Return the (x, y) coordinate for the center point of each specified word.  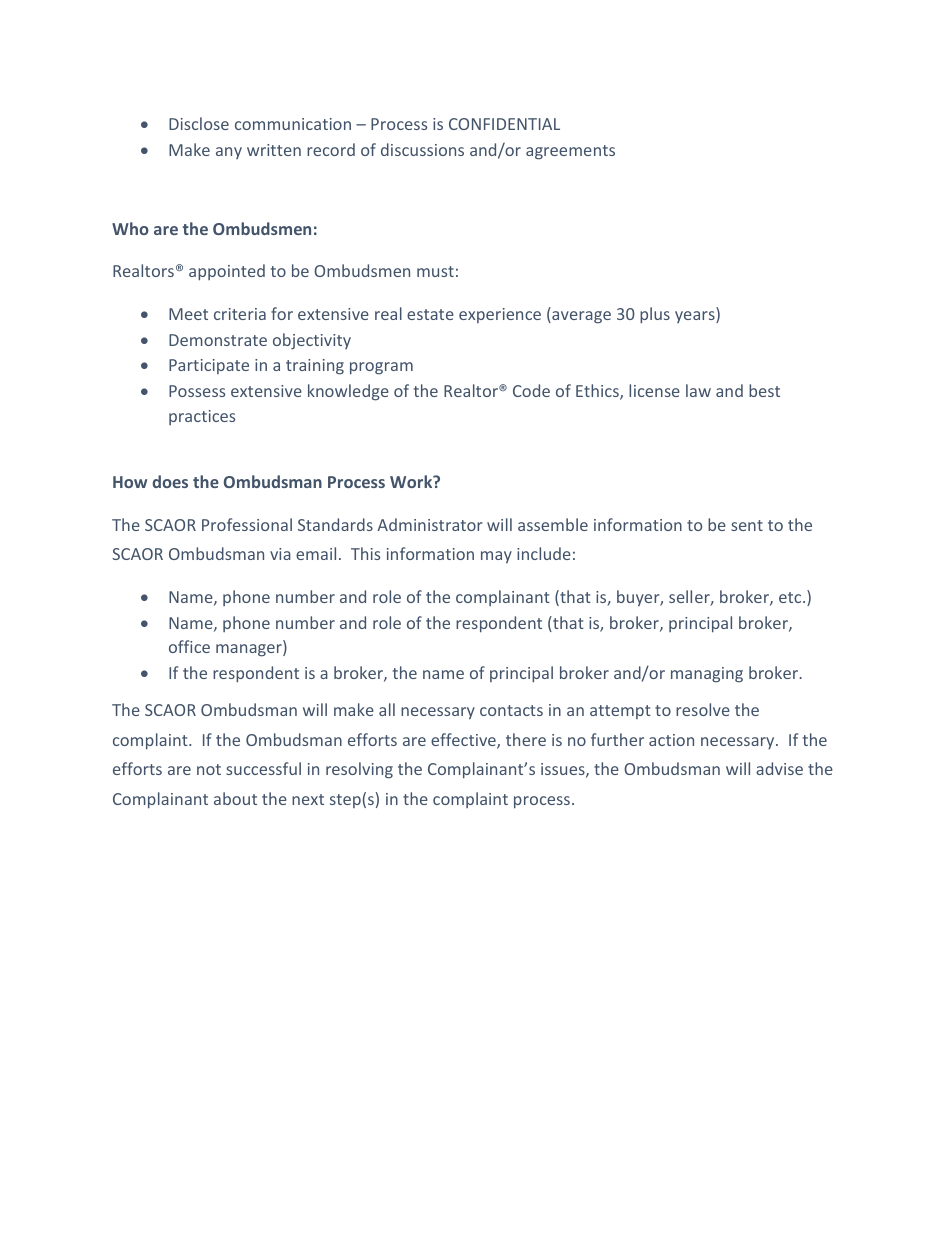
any (229, 153)
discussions (422, 149)
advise (779, 768)
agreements (570, 152)
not (209, 769)
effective (464, 741)
